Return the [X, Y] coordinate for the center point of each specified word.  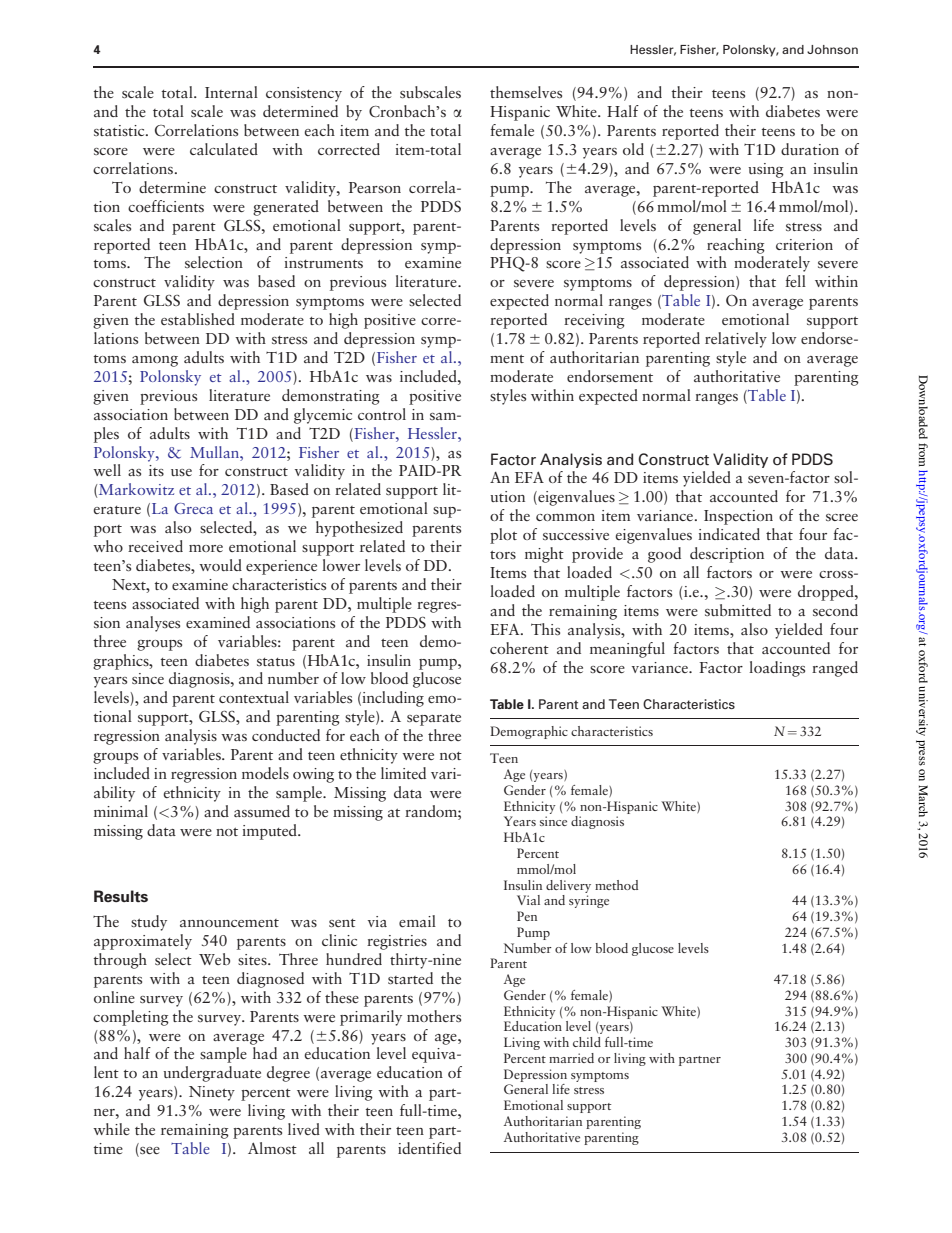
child [587, 1042]
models [265, 773]
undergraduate [212, 1074]
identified [429, 1148]
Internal [231, 92]
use [181, 472]
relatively [736, 340]
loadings [777, 669]
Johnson [832, 49]
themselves [526, 92]
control [382, 414]
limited [403, 773]
